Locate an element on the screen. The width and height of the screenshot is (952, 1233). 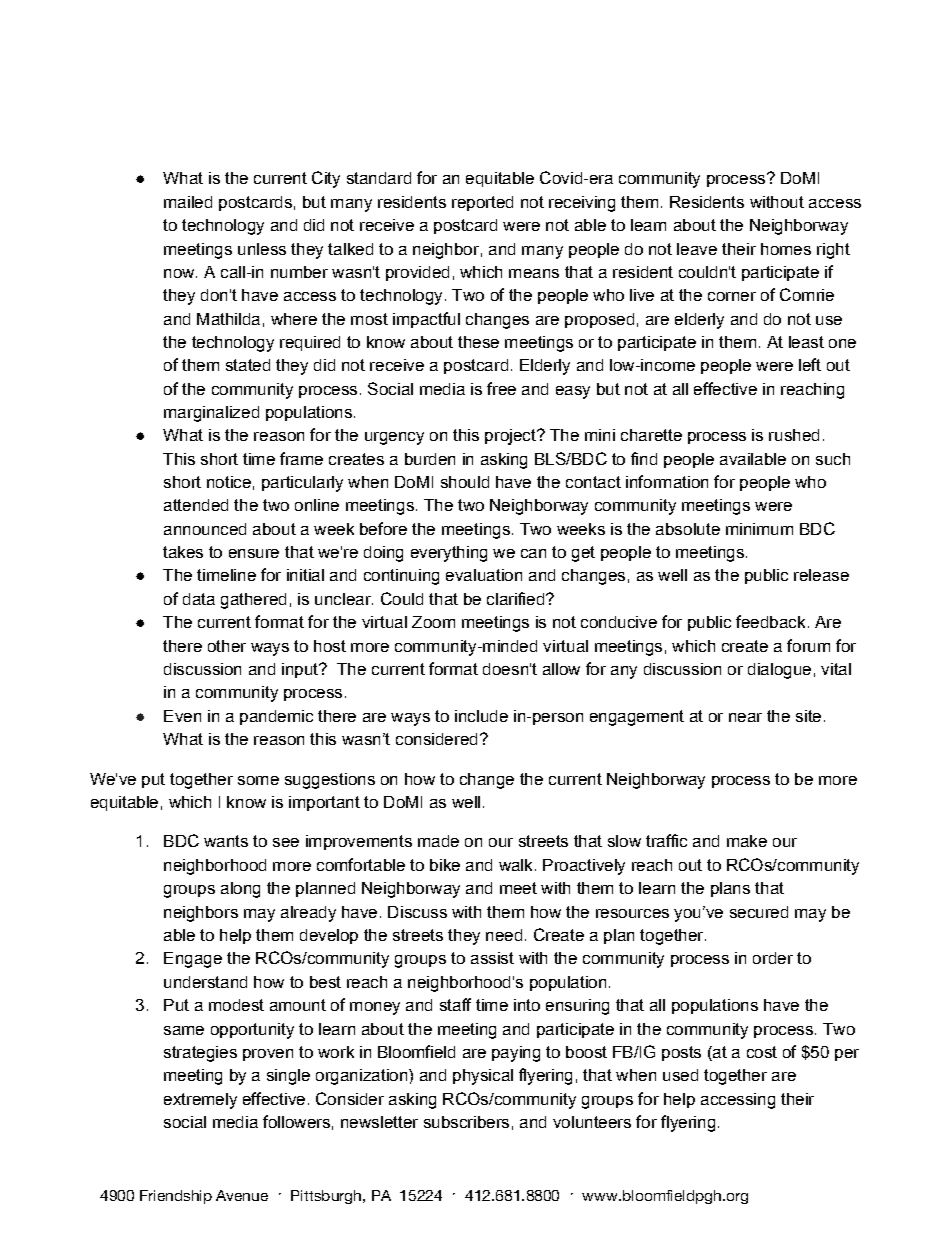
make is located at coordinates (747, 841).
